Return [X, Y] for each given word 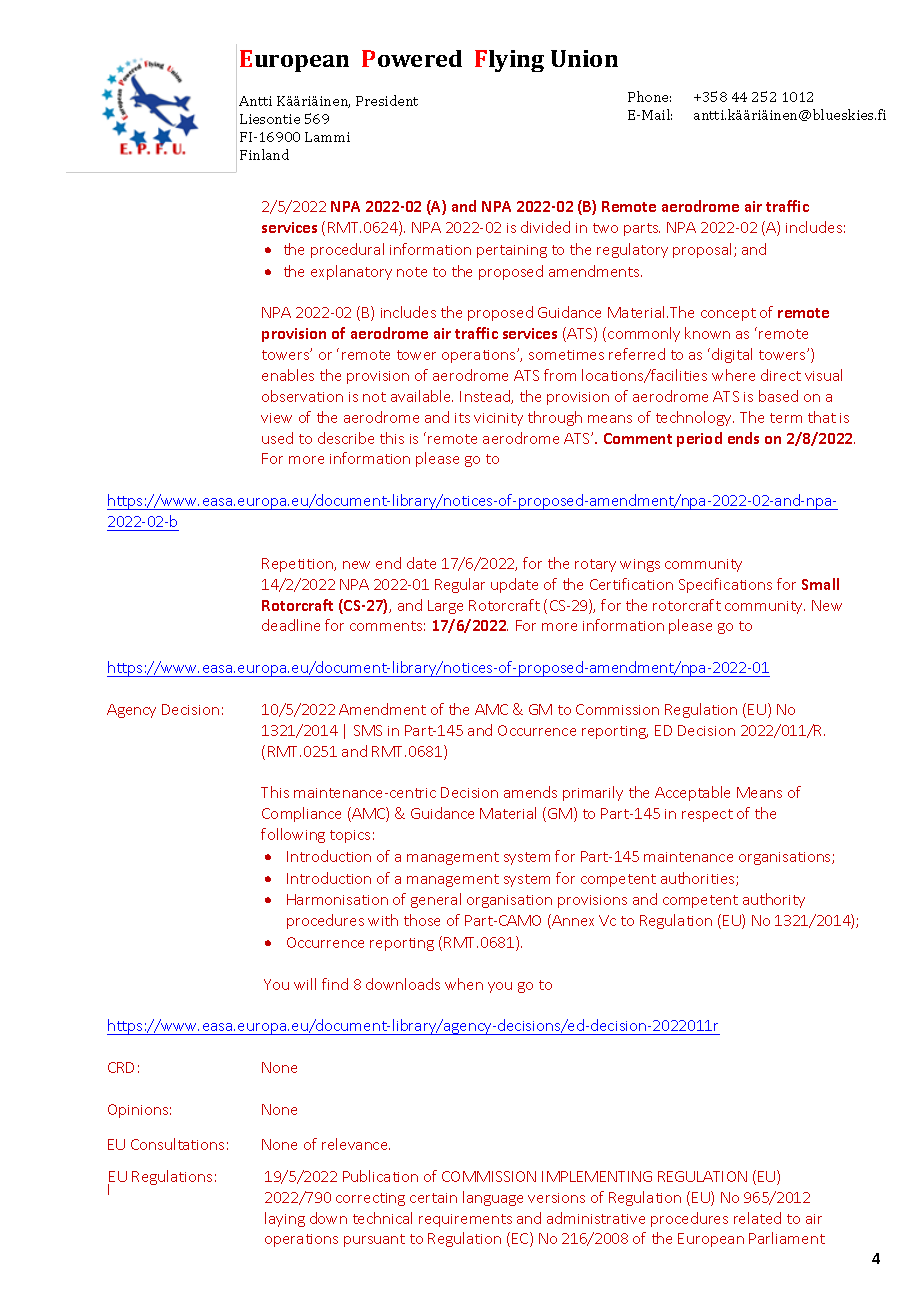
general [436, 900]
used [277, 438]
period [699, 439]
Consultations [177, 1144]
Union [584, 58]
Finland [264, 154]
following [293, 835]
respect [707, 815]
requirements [465, 1220]
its [462, 418]
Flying [509, 61]
